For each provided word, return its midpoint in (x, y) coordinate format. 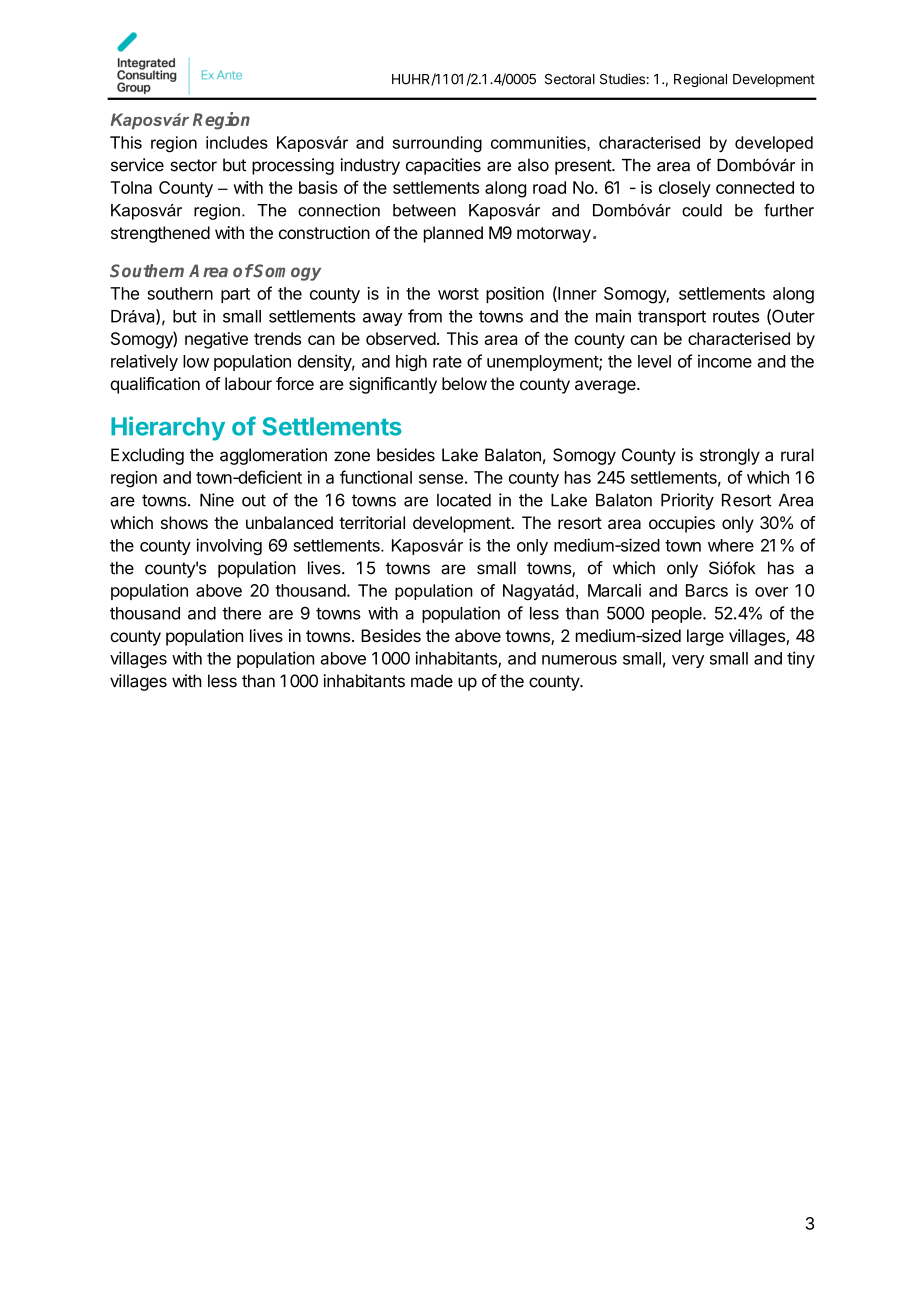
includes (237, 142)
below (464, 383)
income (725, 361)
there (241, 613)
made (432, 681)
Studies (623, 79)
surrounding (437, 144)
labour (248, 383)
